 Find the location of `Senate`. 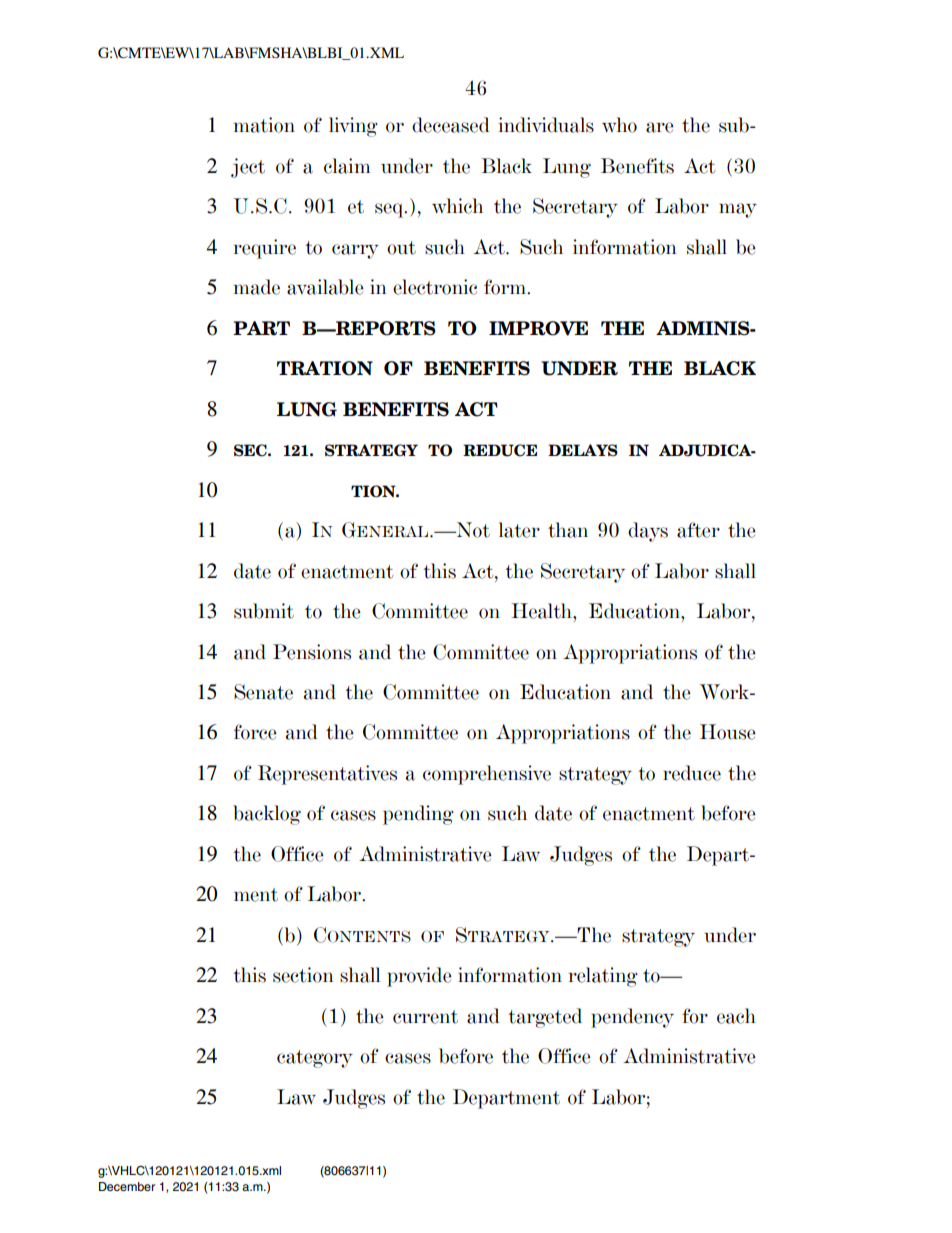

Senate is located at coordinates (263, 692).
